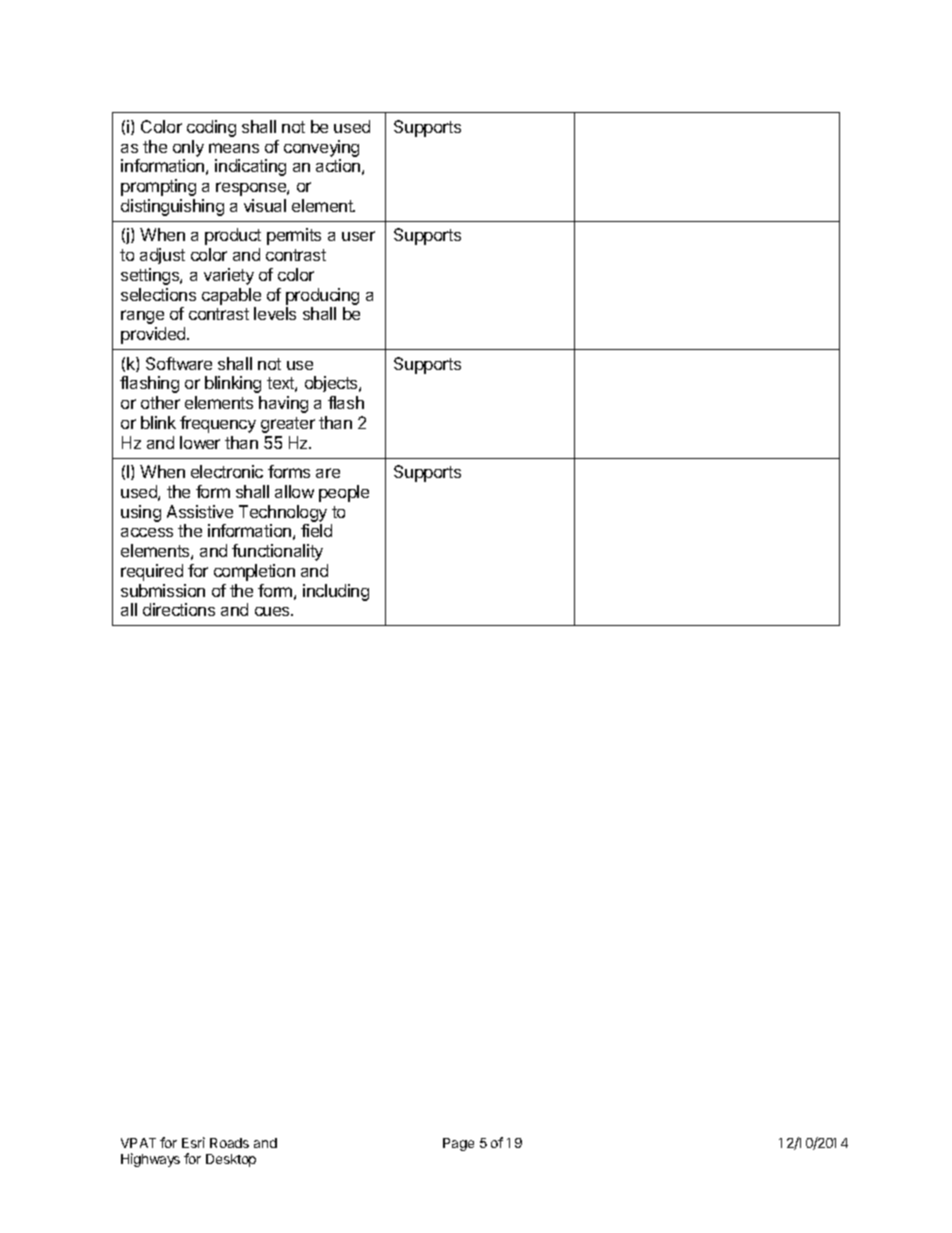 The width and height of the screenshot is (952, 1233). Describe the element at coordinates (229, 1143) in the screenshot. I see `Roads` at that location.
